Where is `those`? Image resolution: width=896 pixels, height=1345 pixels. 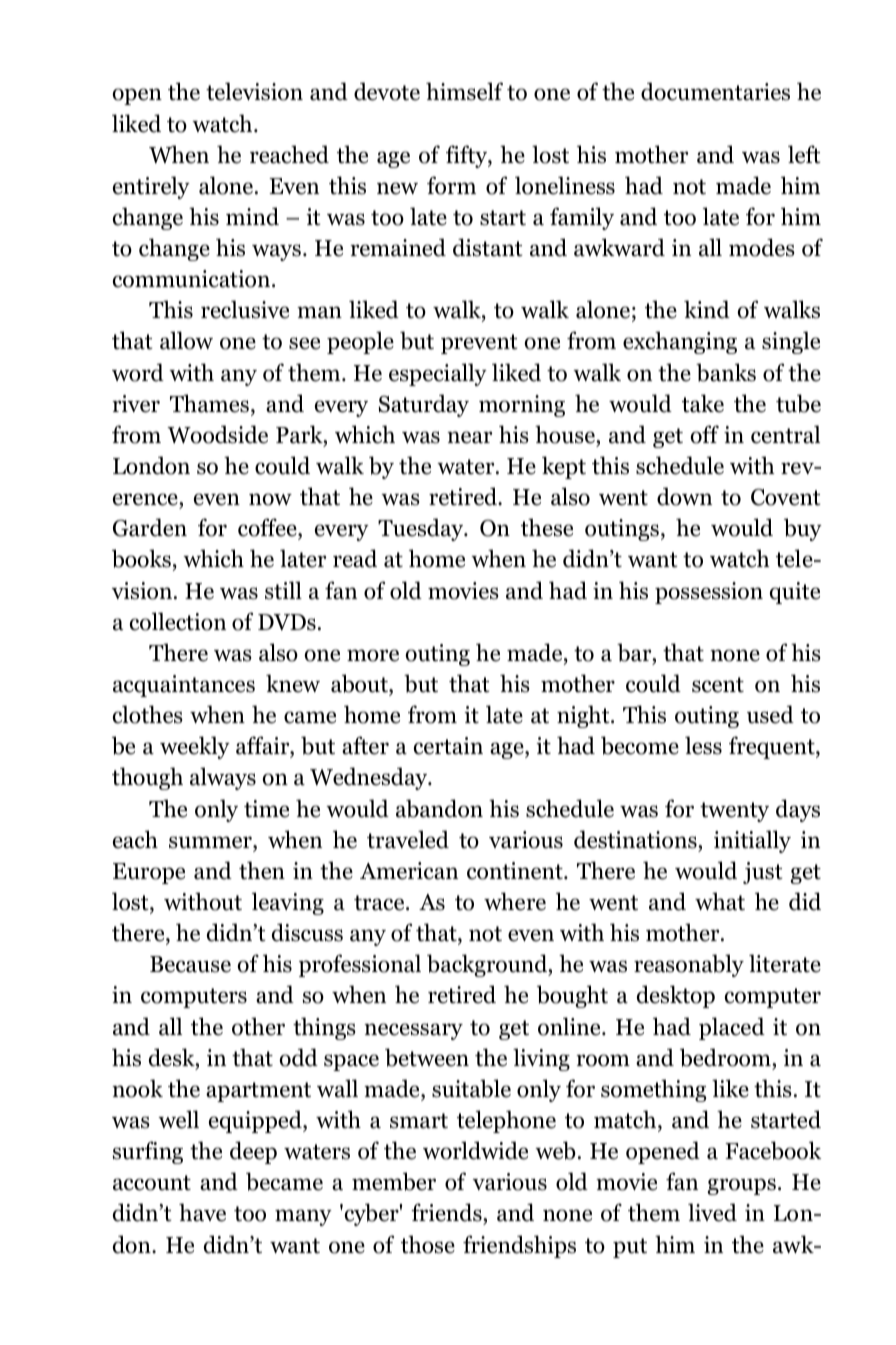
those is located at coordinates (428, 1244).
